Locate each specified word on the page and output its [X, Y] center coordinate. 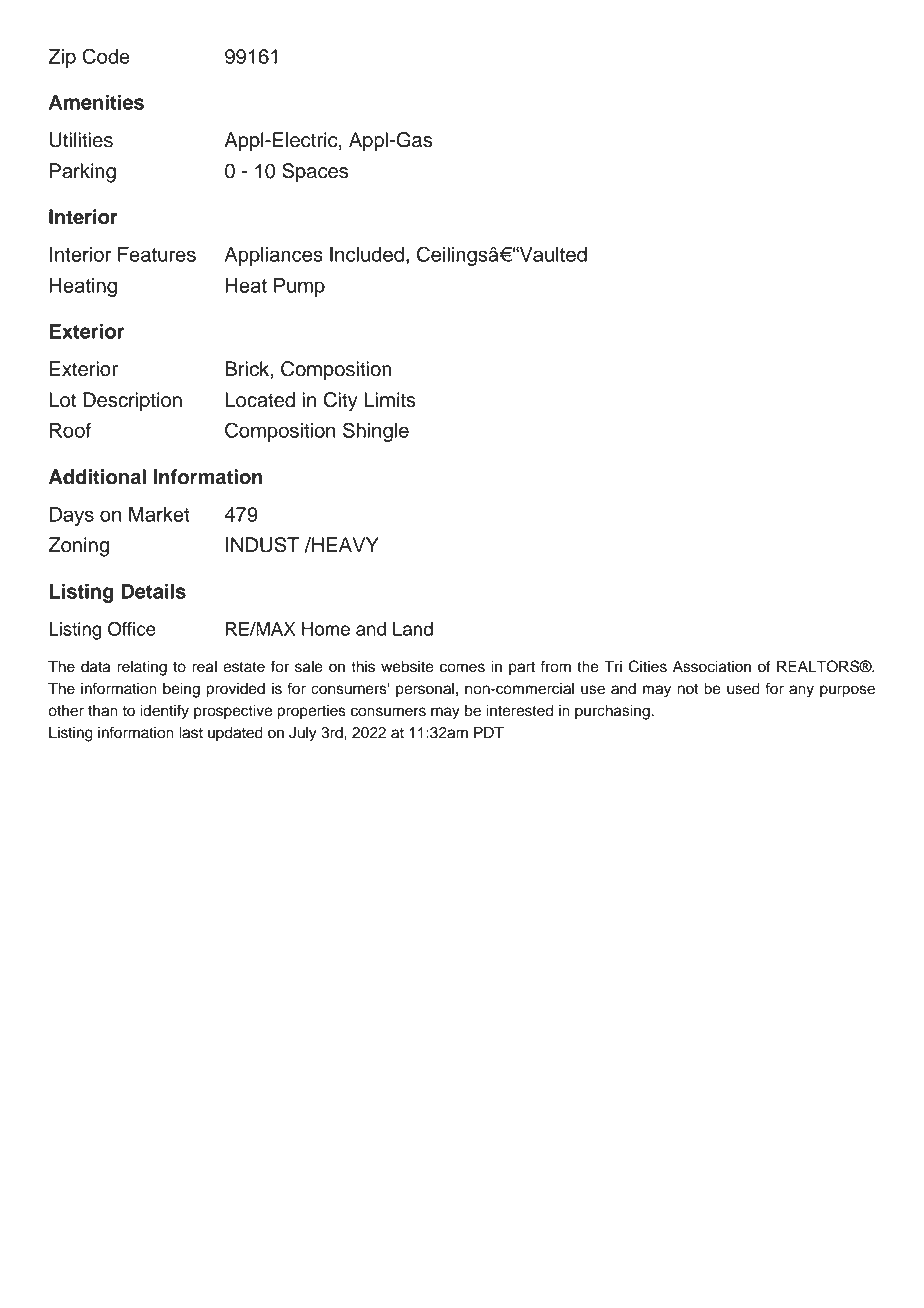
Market [159, 514]
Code [106, 56]
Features [157, 254]
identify [164, 712]
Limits [390, 400]
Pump [299, 287]
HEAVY [344, 544]
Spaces [315, 173]
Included [367, 254]
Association [712, 666]
